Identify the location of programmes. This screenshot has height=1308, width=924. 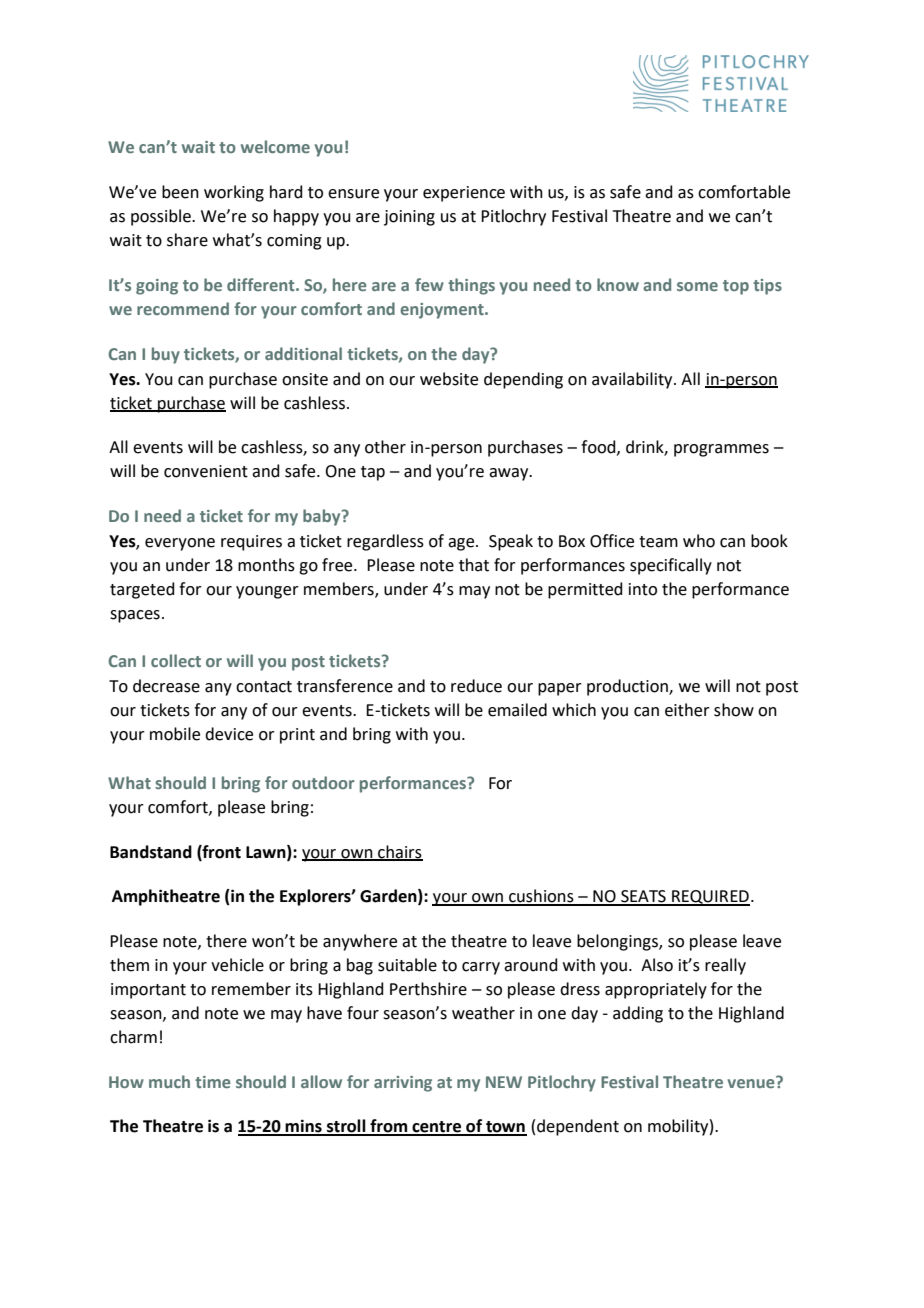
(721, 450).
